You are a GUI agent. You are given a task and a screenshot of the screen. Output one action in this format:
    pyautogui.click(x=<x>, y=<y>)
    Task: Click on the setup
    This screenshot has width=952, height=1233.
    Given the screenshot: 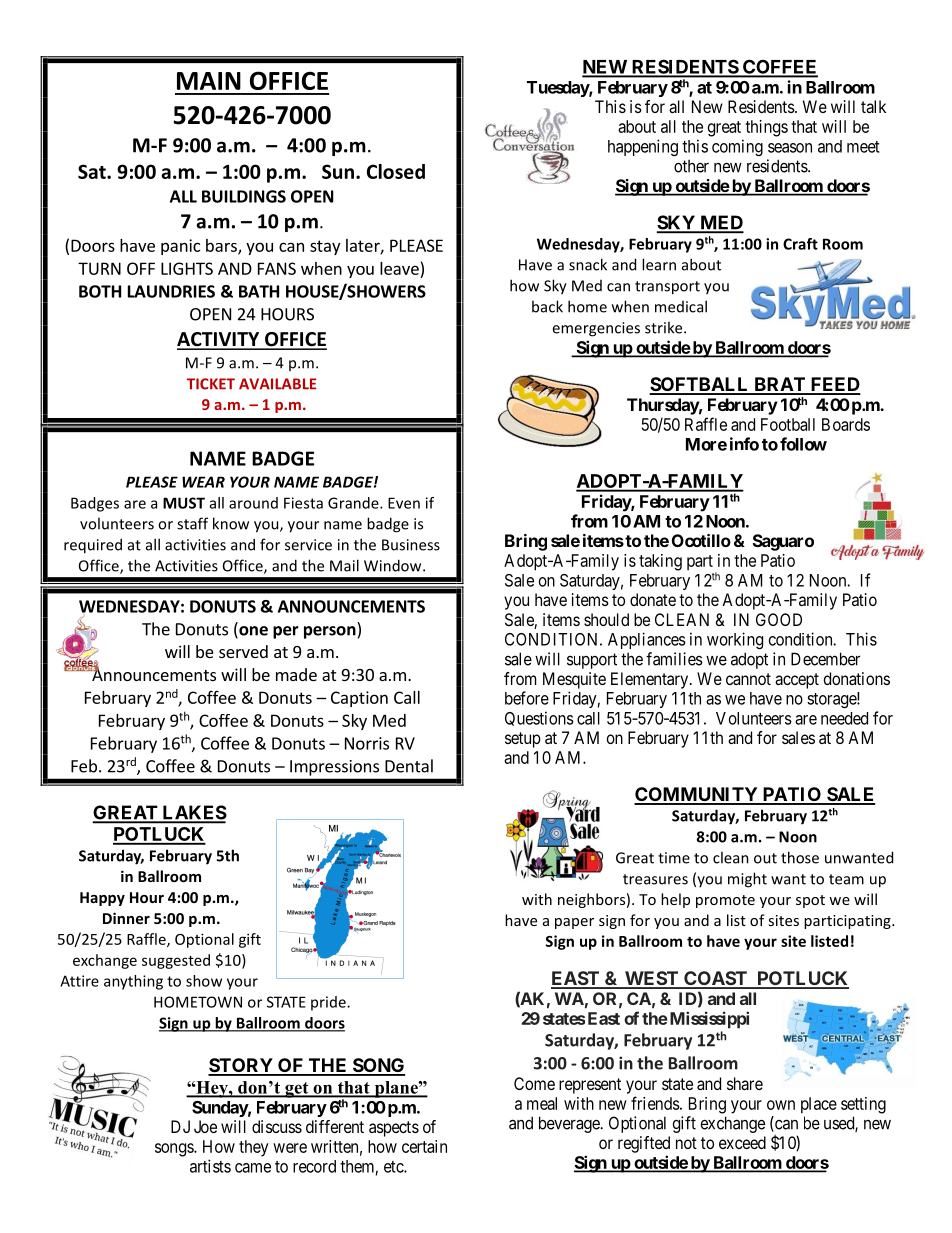 What is the action you would take?
    pyautogui.click(x=523, y=740)
